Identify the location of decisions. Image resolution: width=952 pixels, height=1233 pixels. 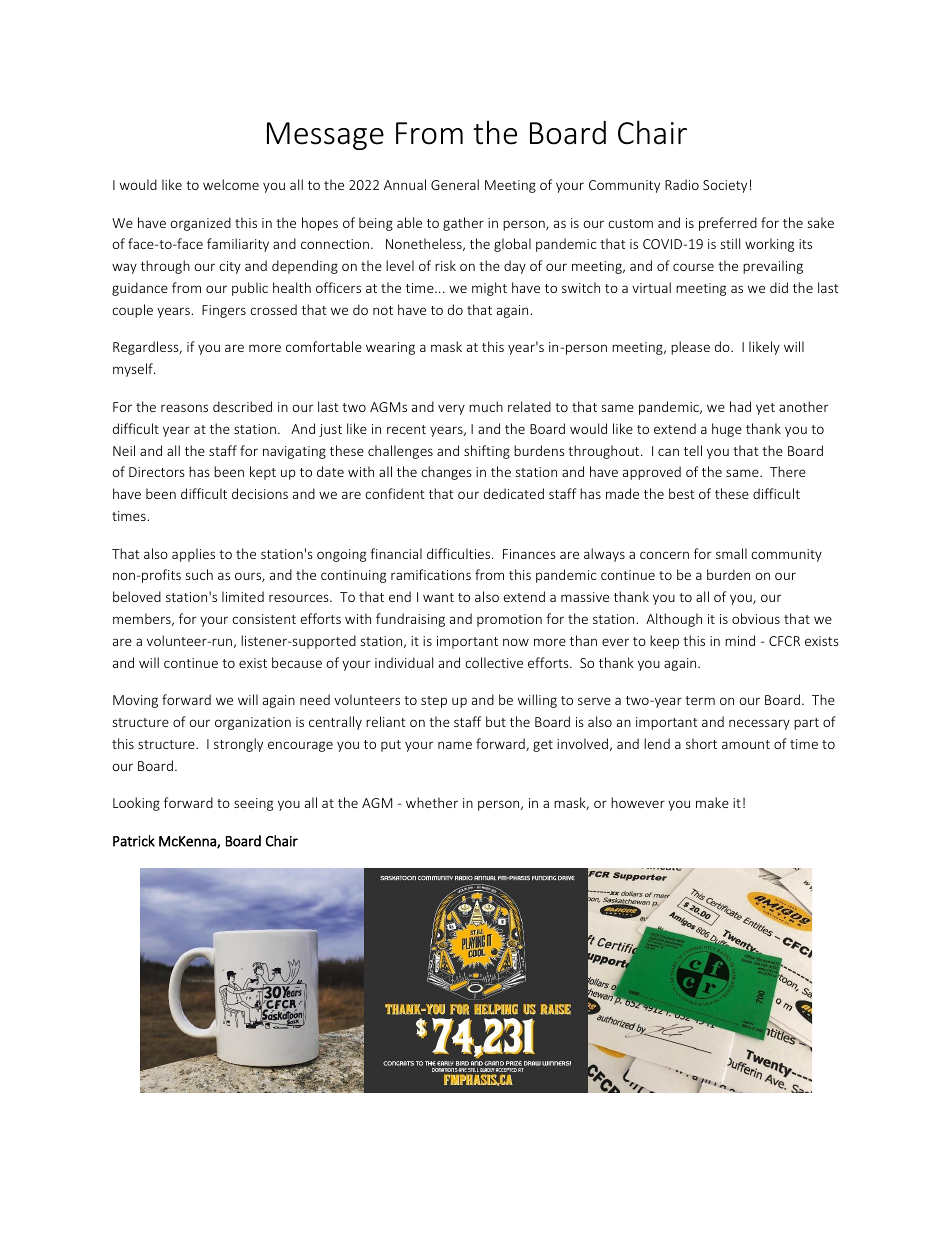
(260, 493).
